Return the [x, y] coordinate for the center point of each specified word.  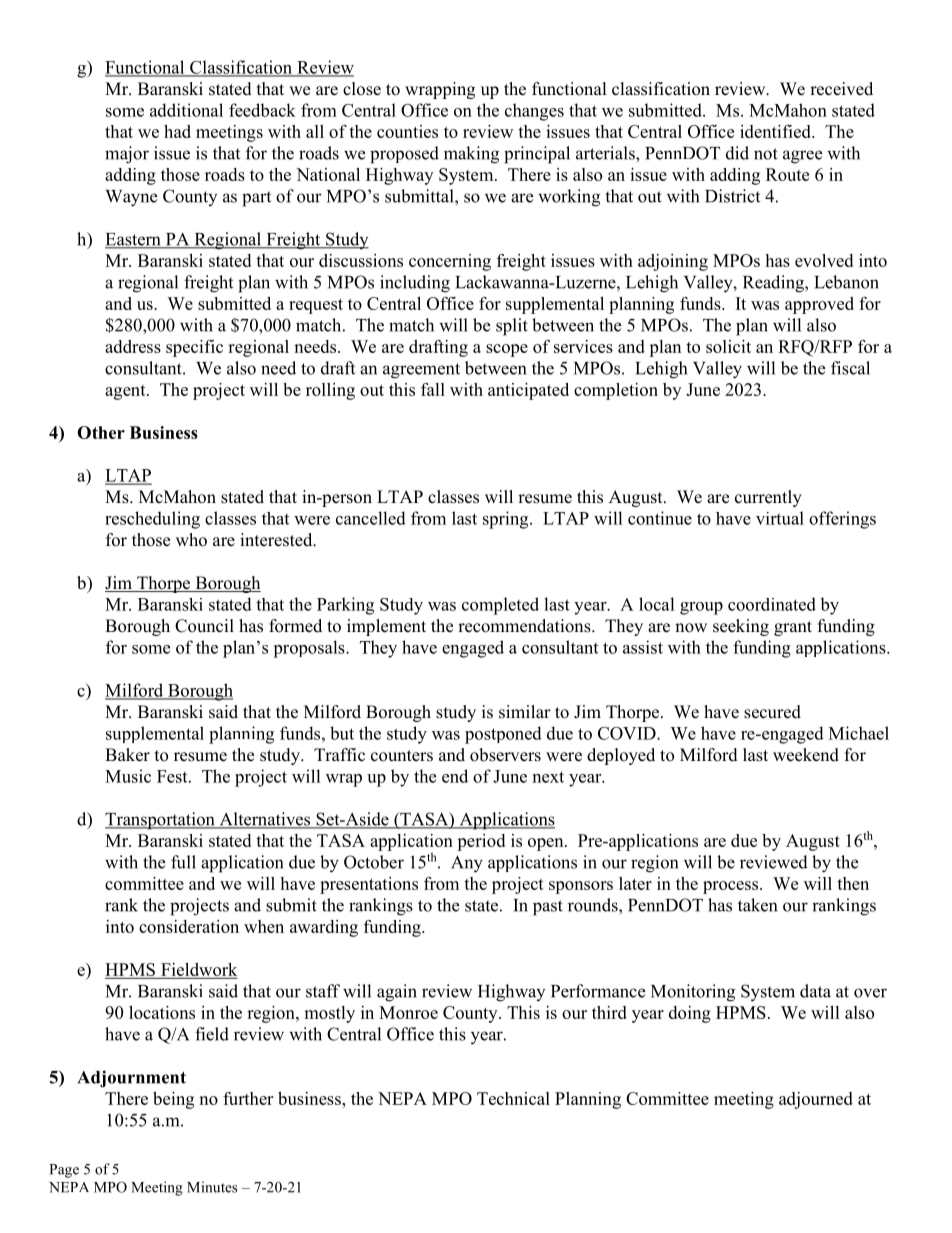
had [177, 131]
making [471, 155]
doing [690, 1014]
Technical [513, 1098]
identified [776, 131]
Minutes [212, 1187]
